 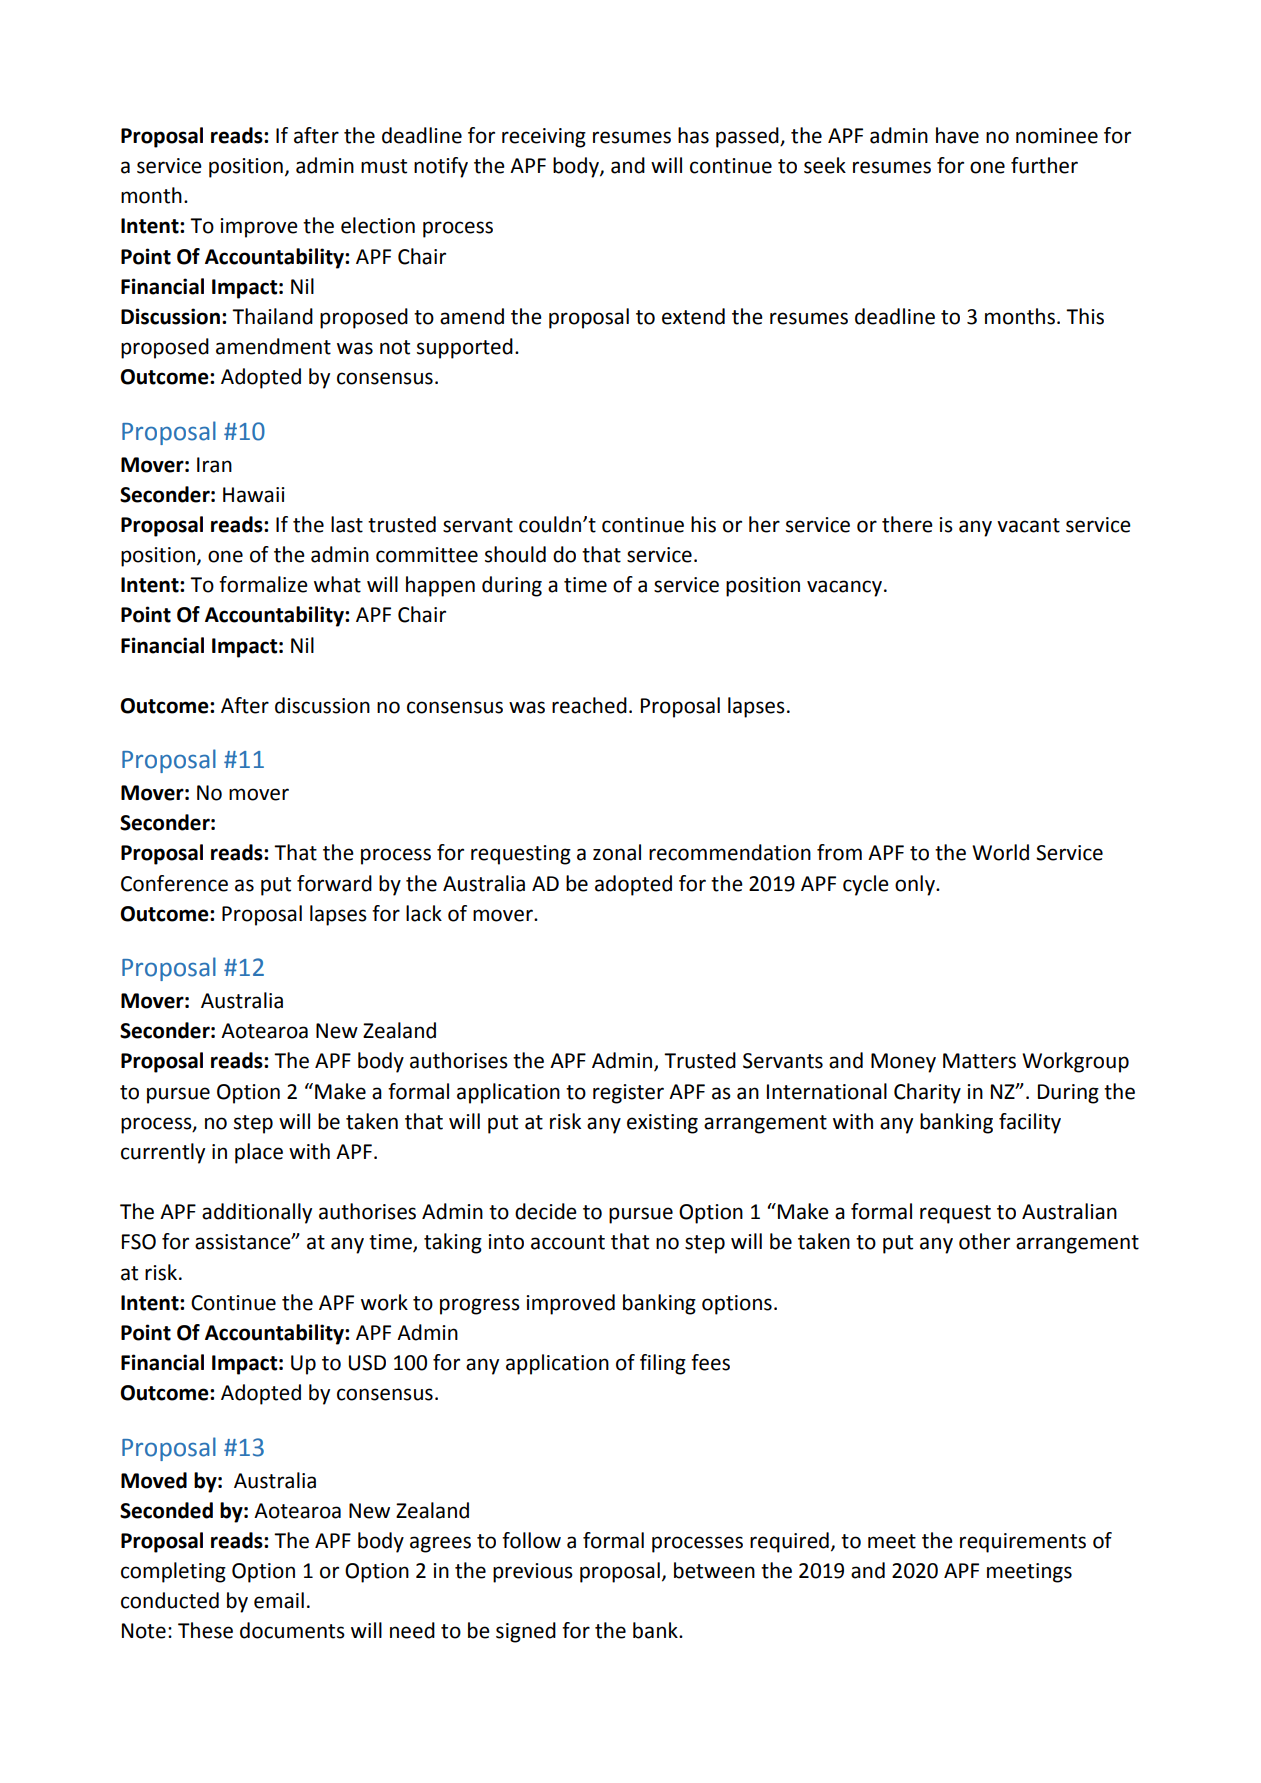 I want to click on filing, so click(x=663, y=1364).
